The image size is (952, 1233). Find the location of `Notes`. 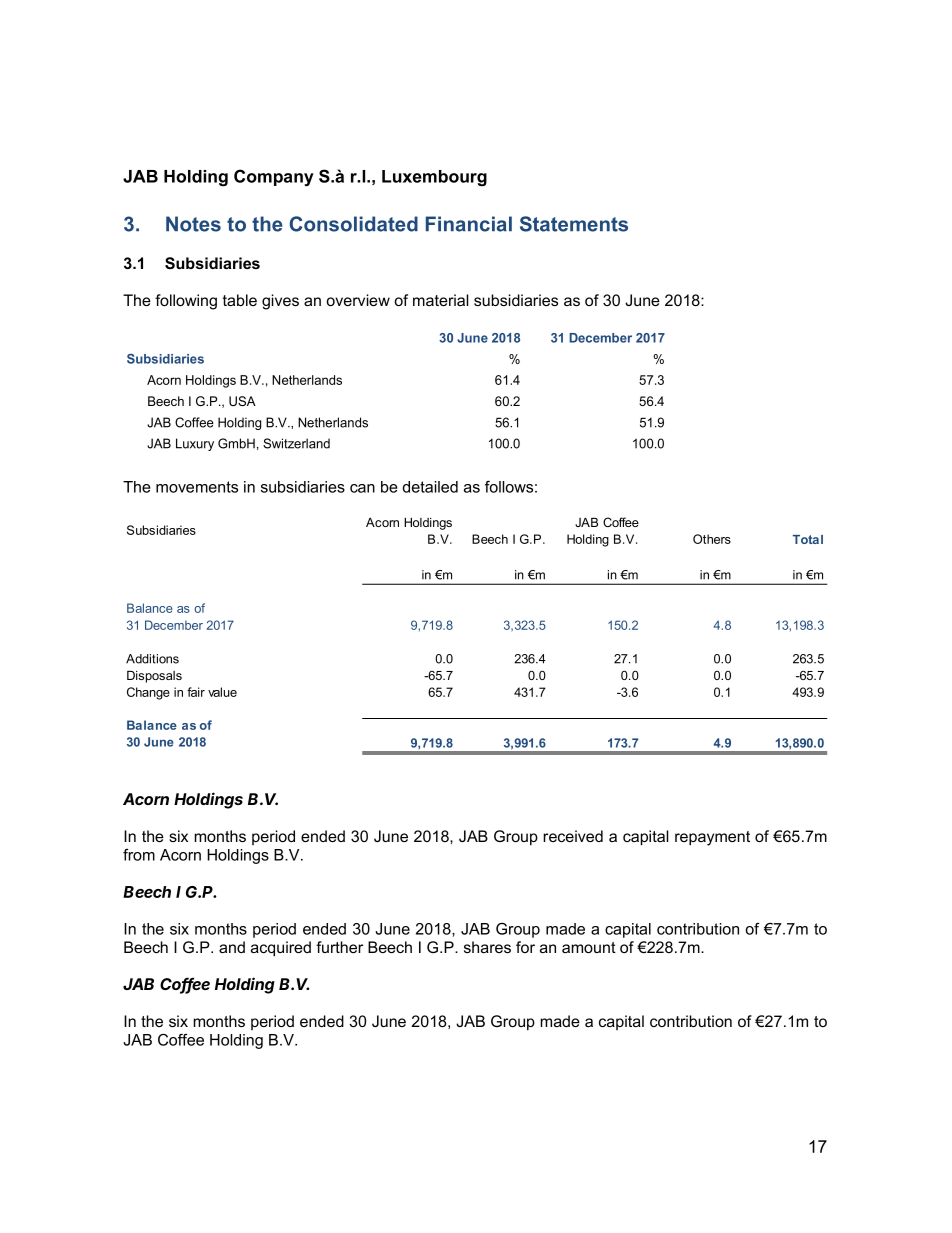

Notes is located at coordinates (193, 224).
